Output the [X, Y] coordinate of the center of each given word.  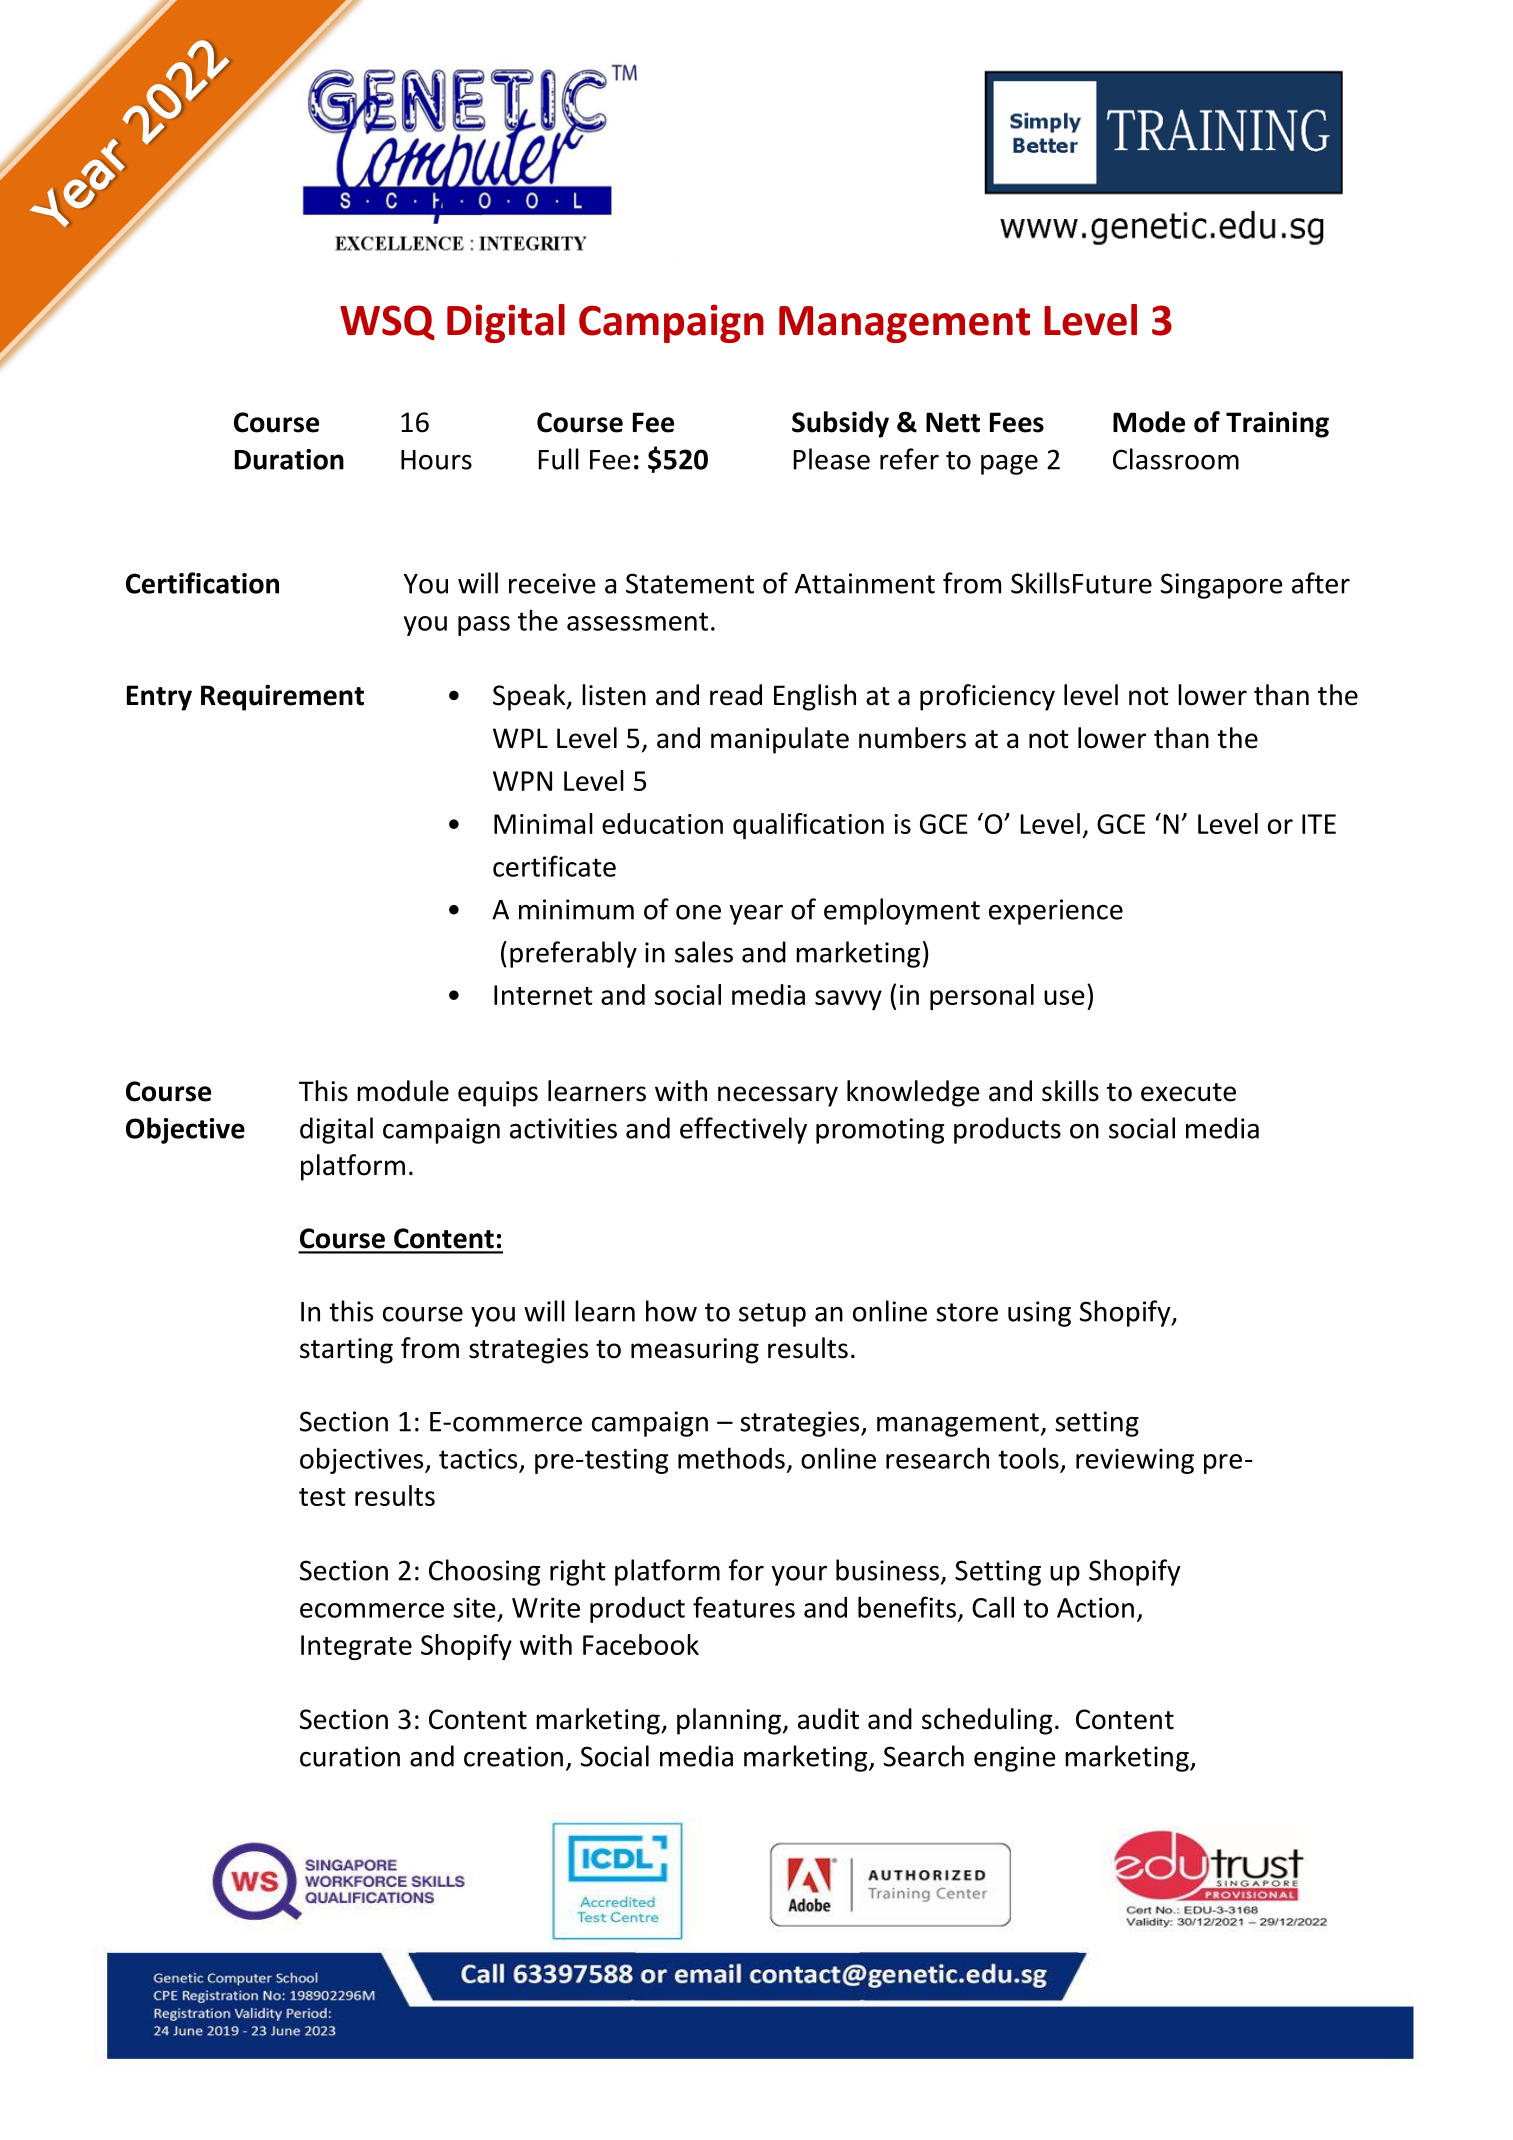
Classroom [1176, 459]
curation [350, 1756]
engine [1015, 1759]
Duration [289, 459]
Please [832, 459]
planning [729, 1721]
